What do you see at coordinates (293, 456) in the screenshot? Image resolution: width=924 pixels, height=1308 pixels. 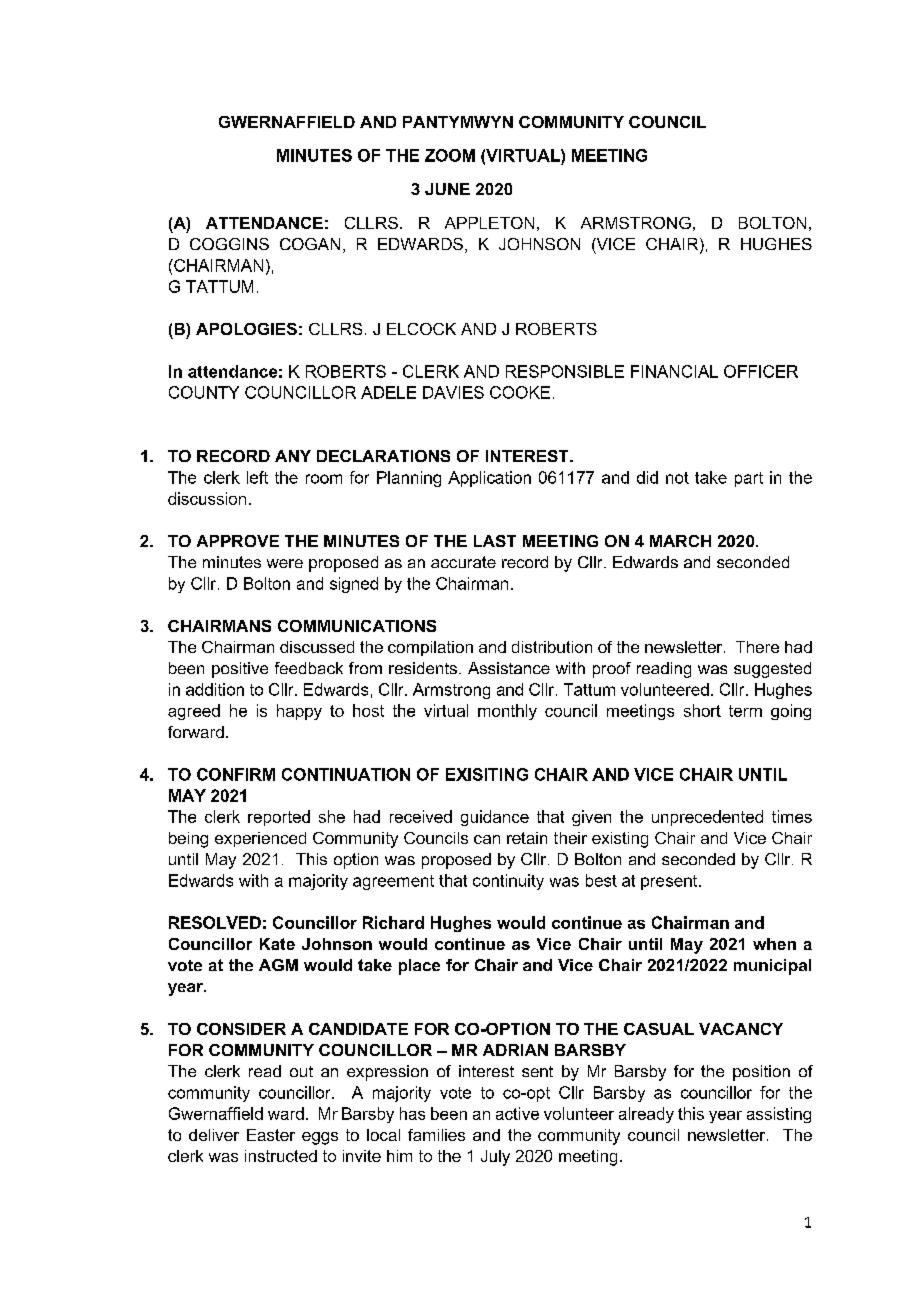 I see `ANY` at bounding box center [293, 456].
